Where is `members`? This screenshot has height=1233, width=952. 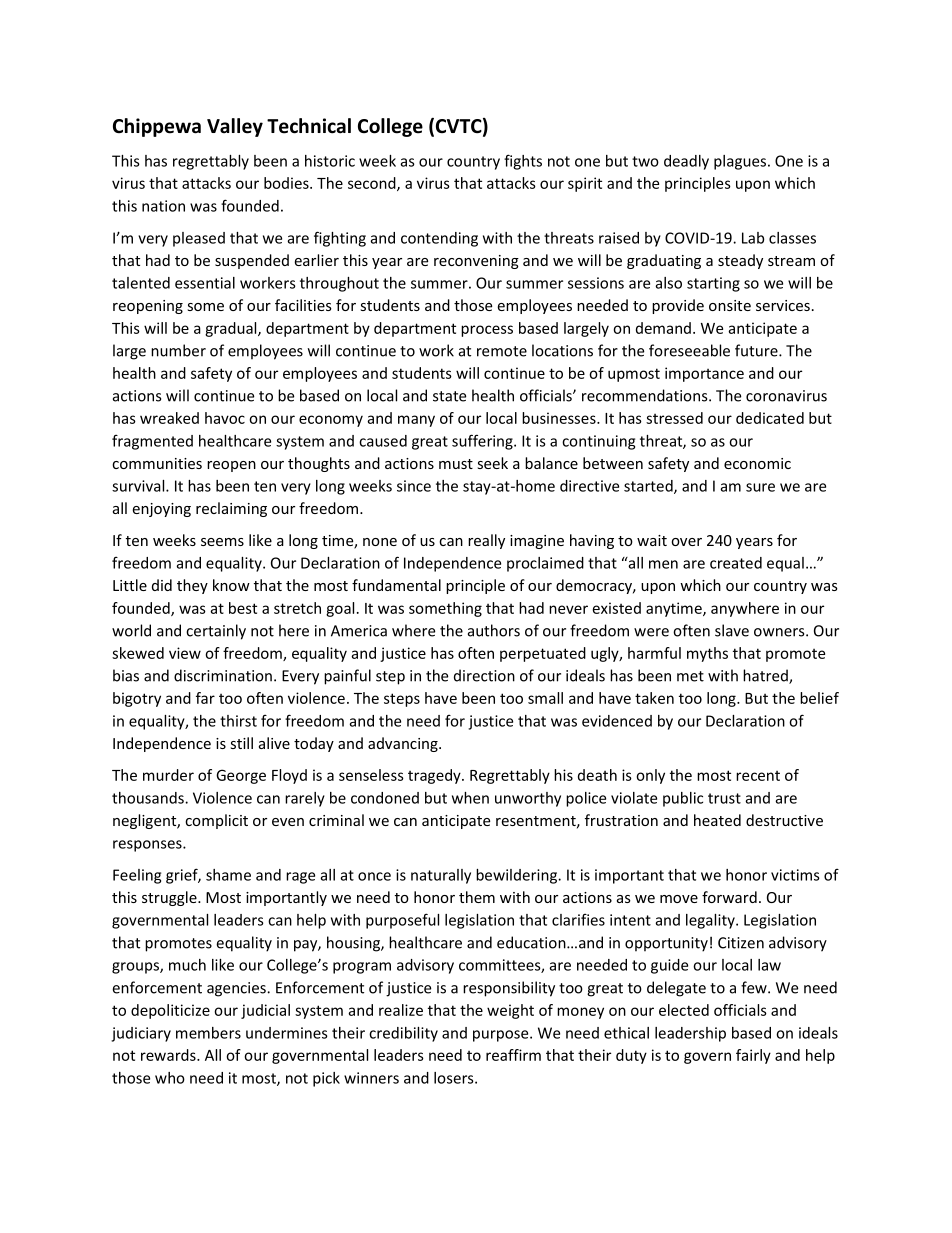
members is located at coordinates (208, 1033).
